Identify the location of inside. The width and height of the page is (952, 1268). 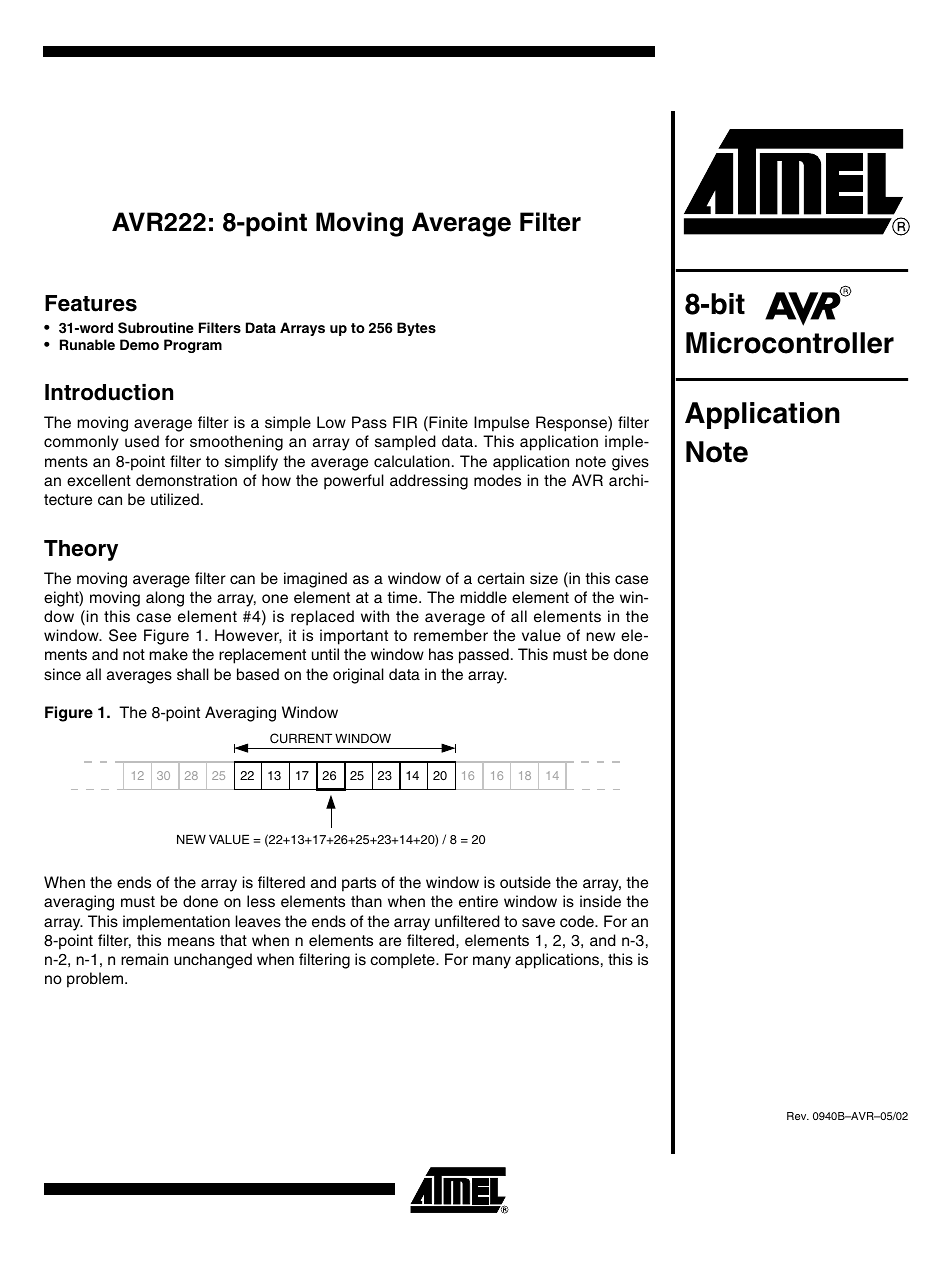
(600, 901).
